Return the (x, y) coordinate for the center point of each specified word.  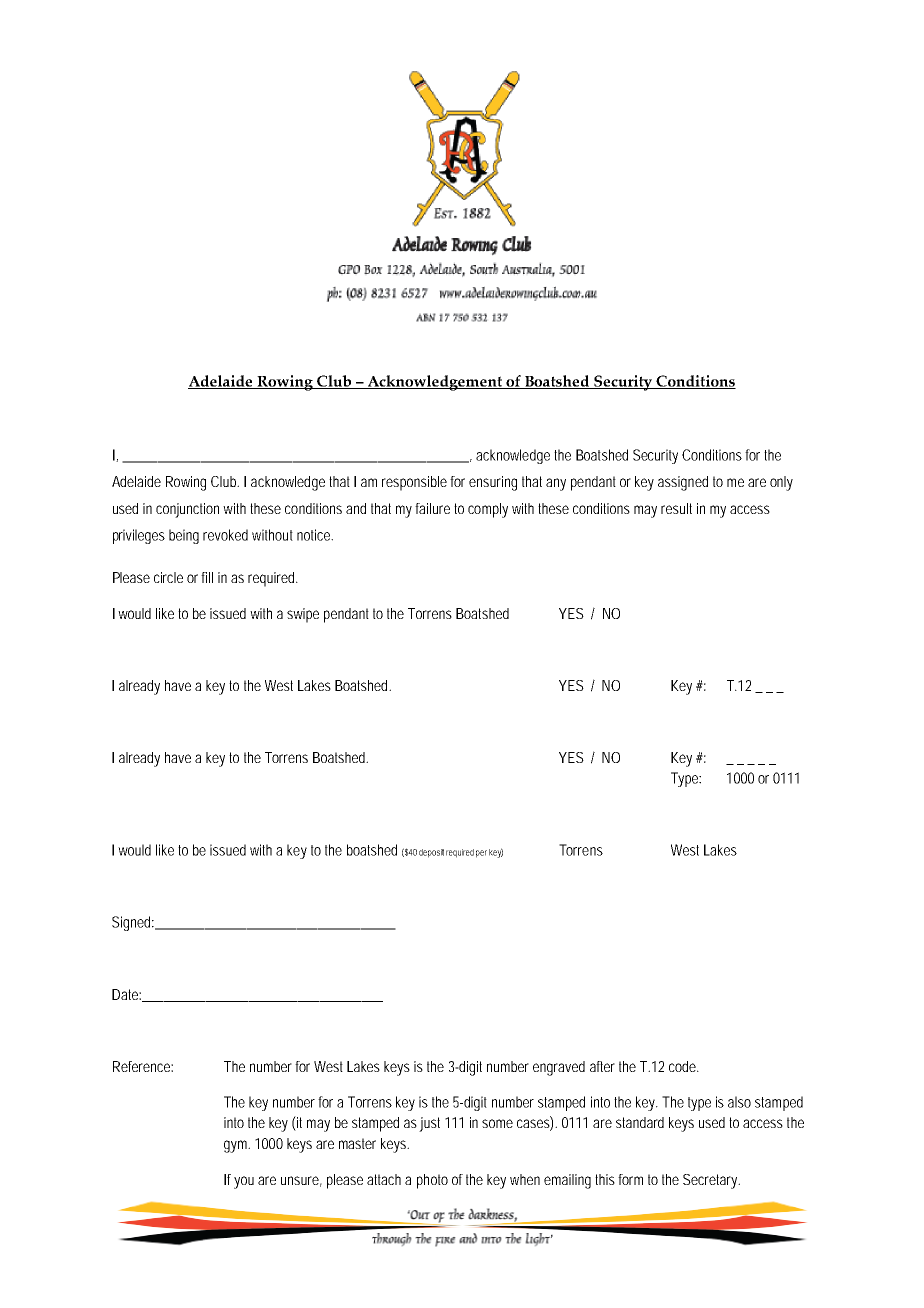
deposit (431, 853)
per (481, 854)
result (676, 508)
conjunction (187, 510)
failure (432, 508)
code (683, 1066)
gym (236, 1146)
